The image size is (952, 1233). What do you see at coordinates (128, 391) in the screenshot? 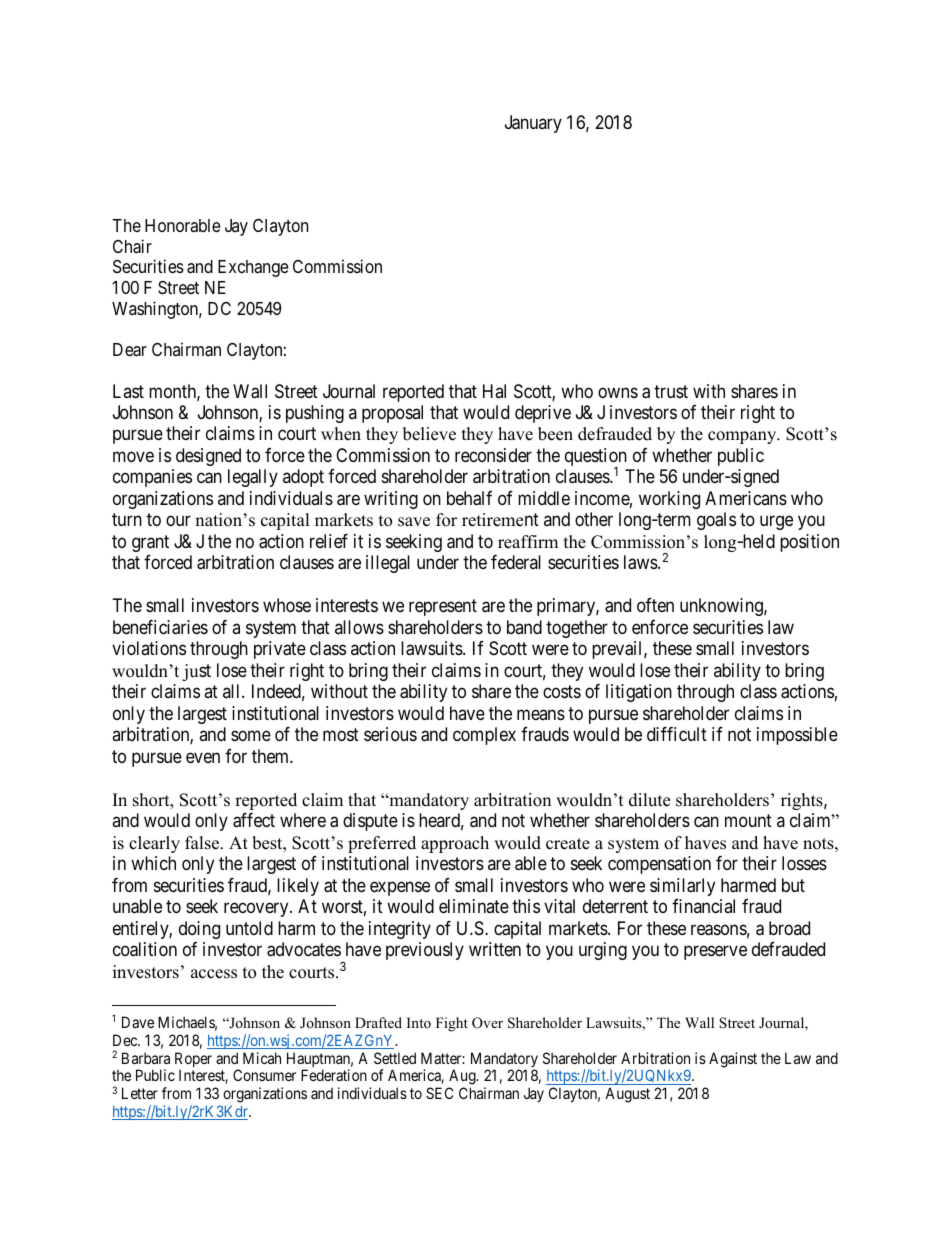
I see `Last` at bounding box center [128, 391].
